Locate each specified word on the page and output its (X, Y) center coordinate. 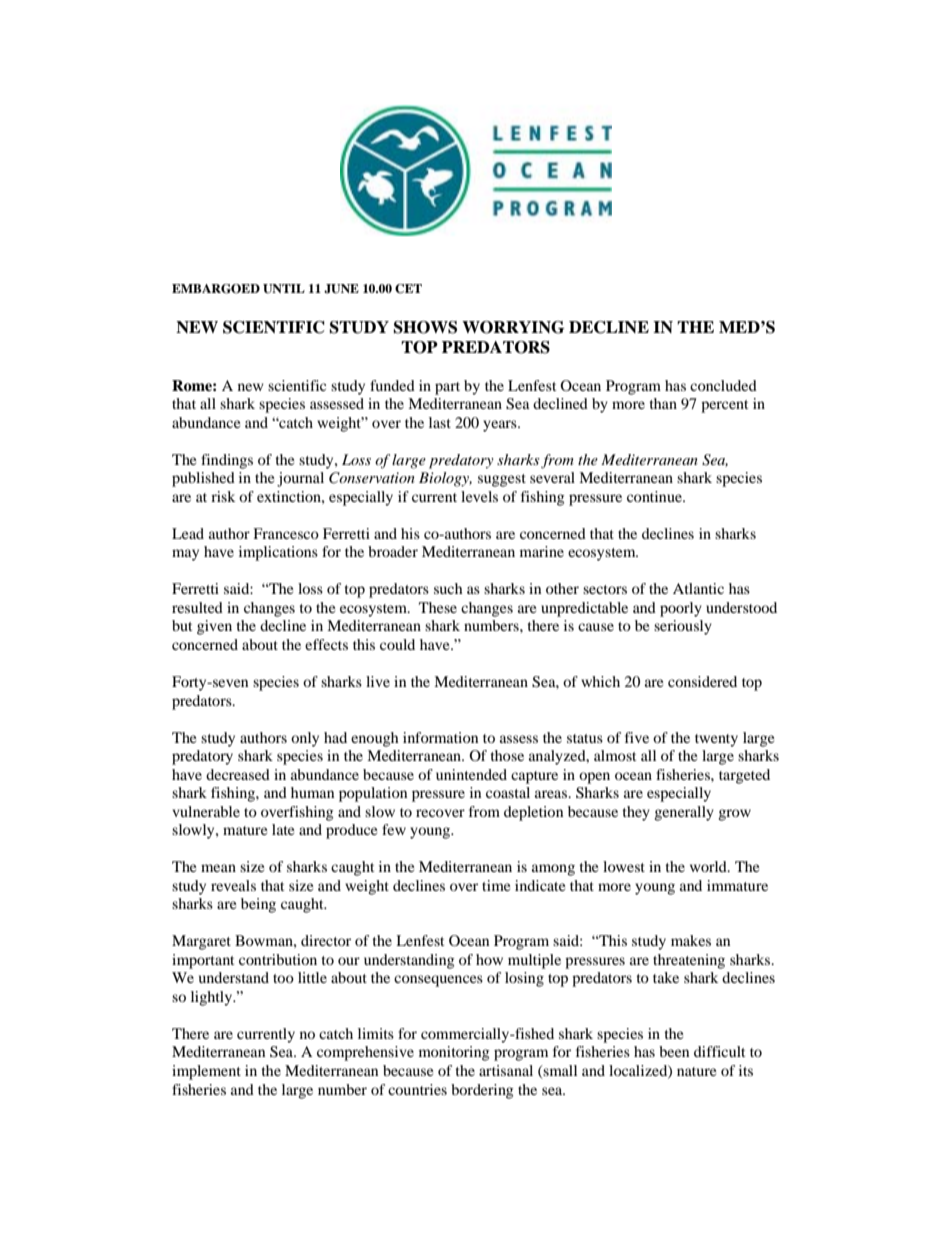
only (305, 739)
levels (479, 496)
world (709, 866)
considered (702, 681)
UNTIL (284, 289)
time (496, 885)
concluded (723, 385)
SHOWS (425, 327)
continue (655, 496)
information (440, 737)
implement (206, 1072)
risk (223, 496)
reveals (233, 885)
